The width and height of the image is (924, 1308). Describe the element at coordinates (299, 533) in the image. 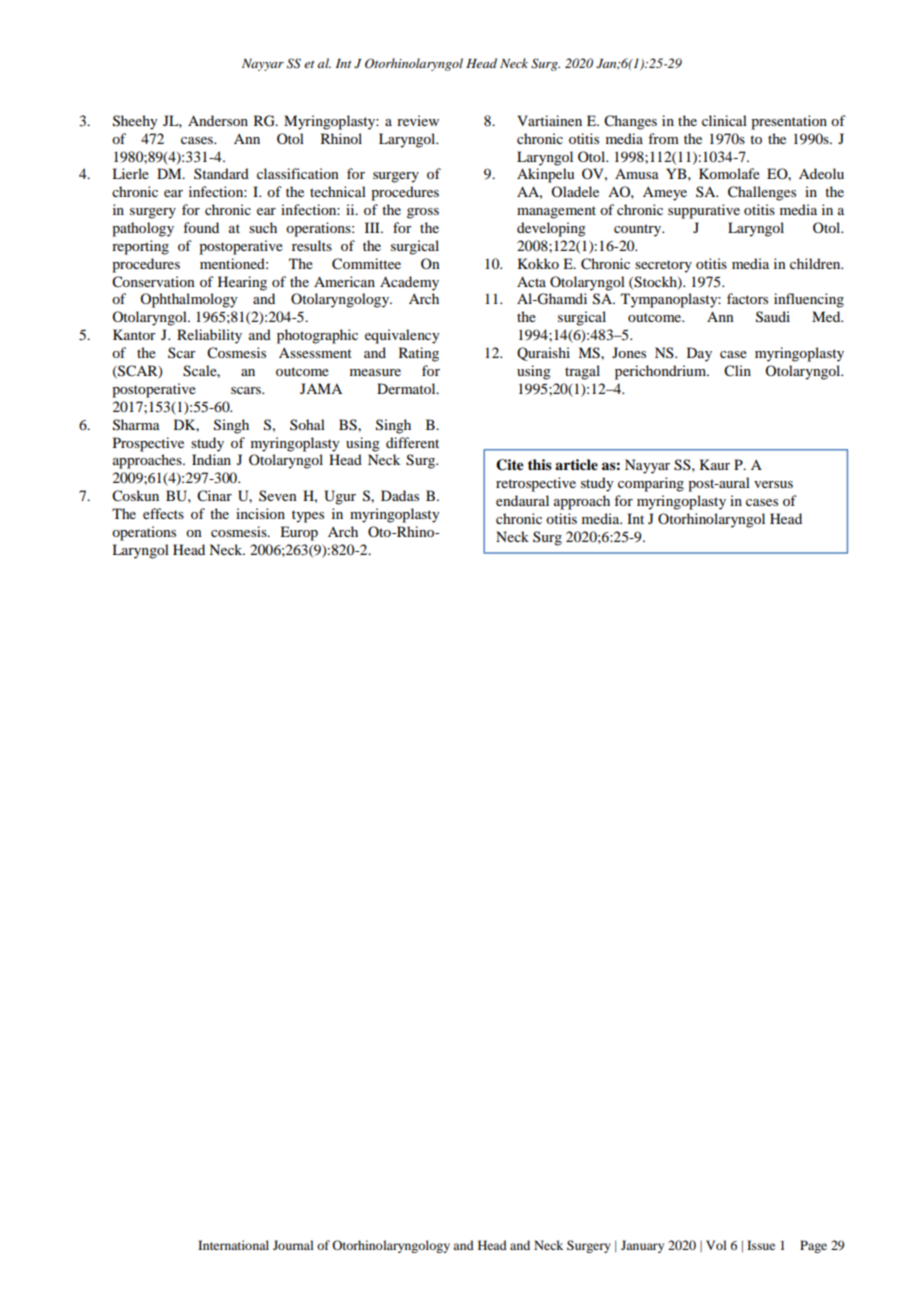

I see `Europ` at that location.
